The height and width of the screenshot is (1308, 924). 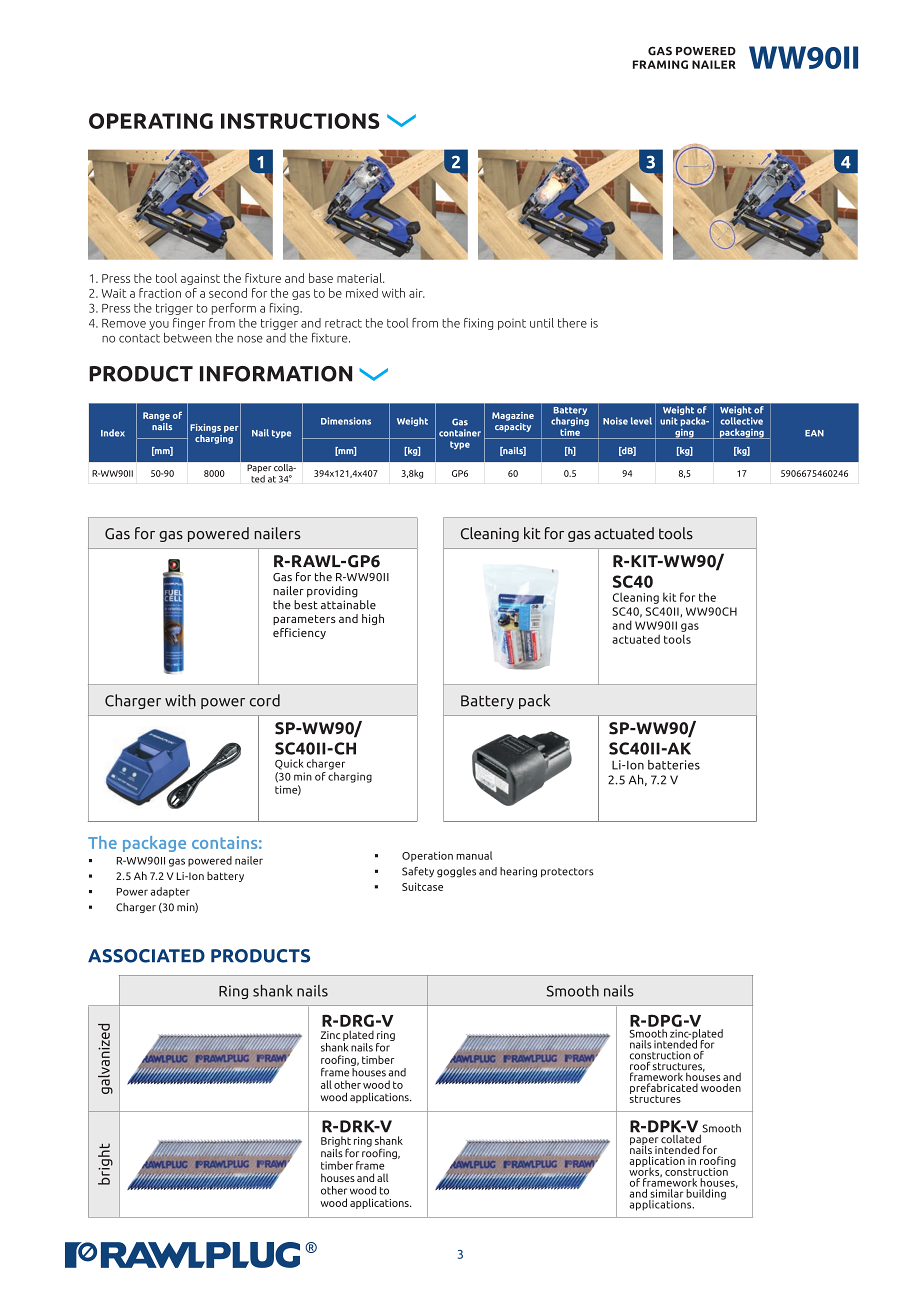 What do you see at coordinates (300, 121) in the screenshot?
I see `INSTRUCTIONS` at bounding box center [300, 121].
